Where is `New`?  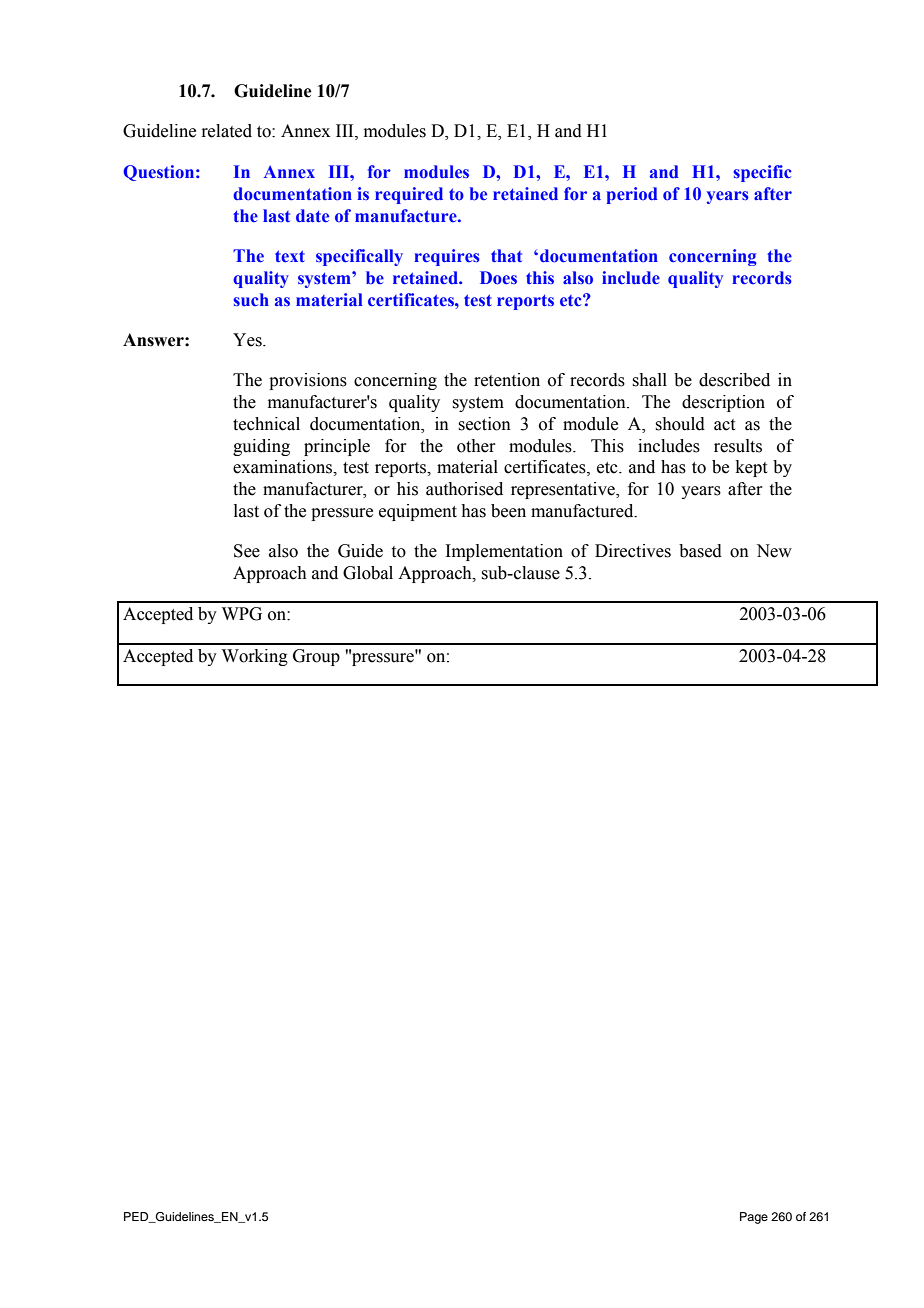 New is located at coordinates (774, 551).
